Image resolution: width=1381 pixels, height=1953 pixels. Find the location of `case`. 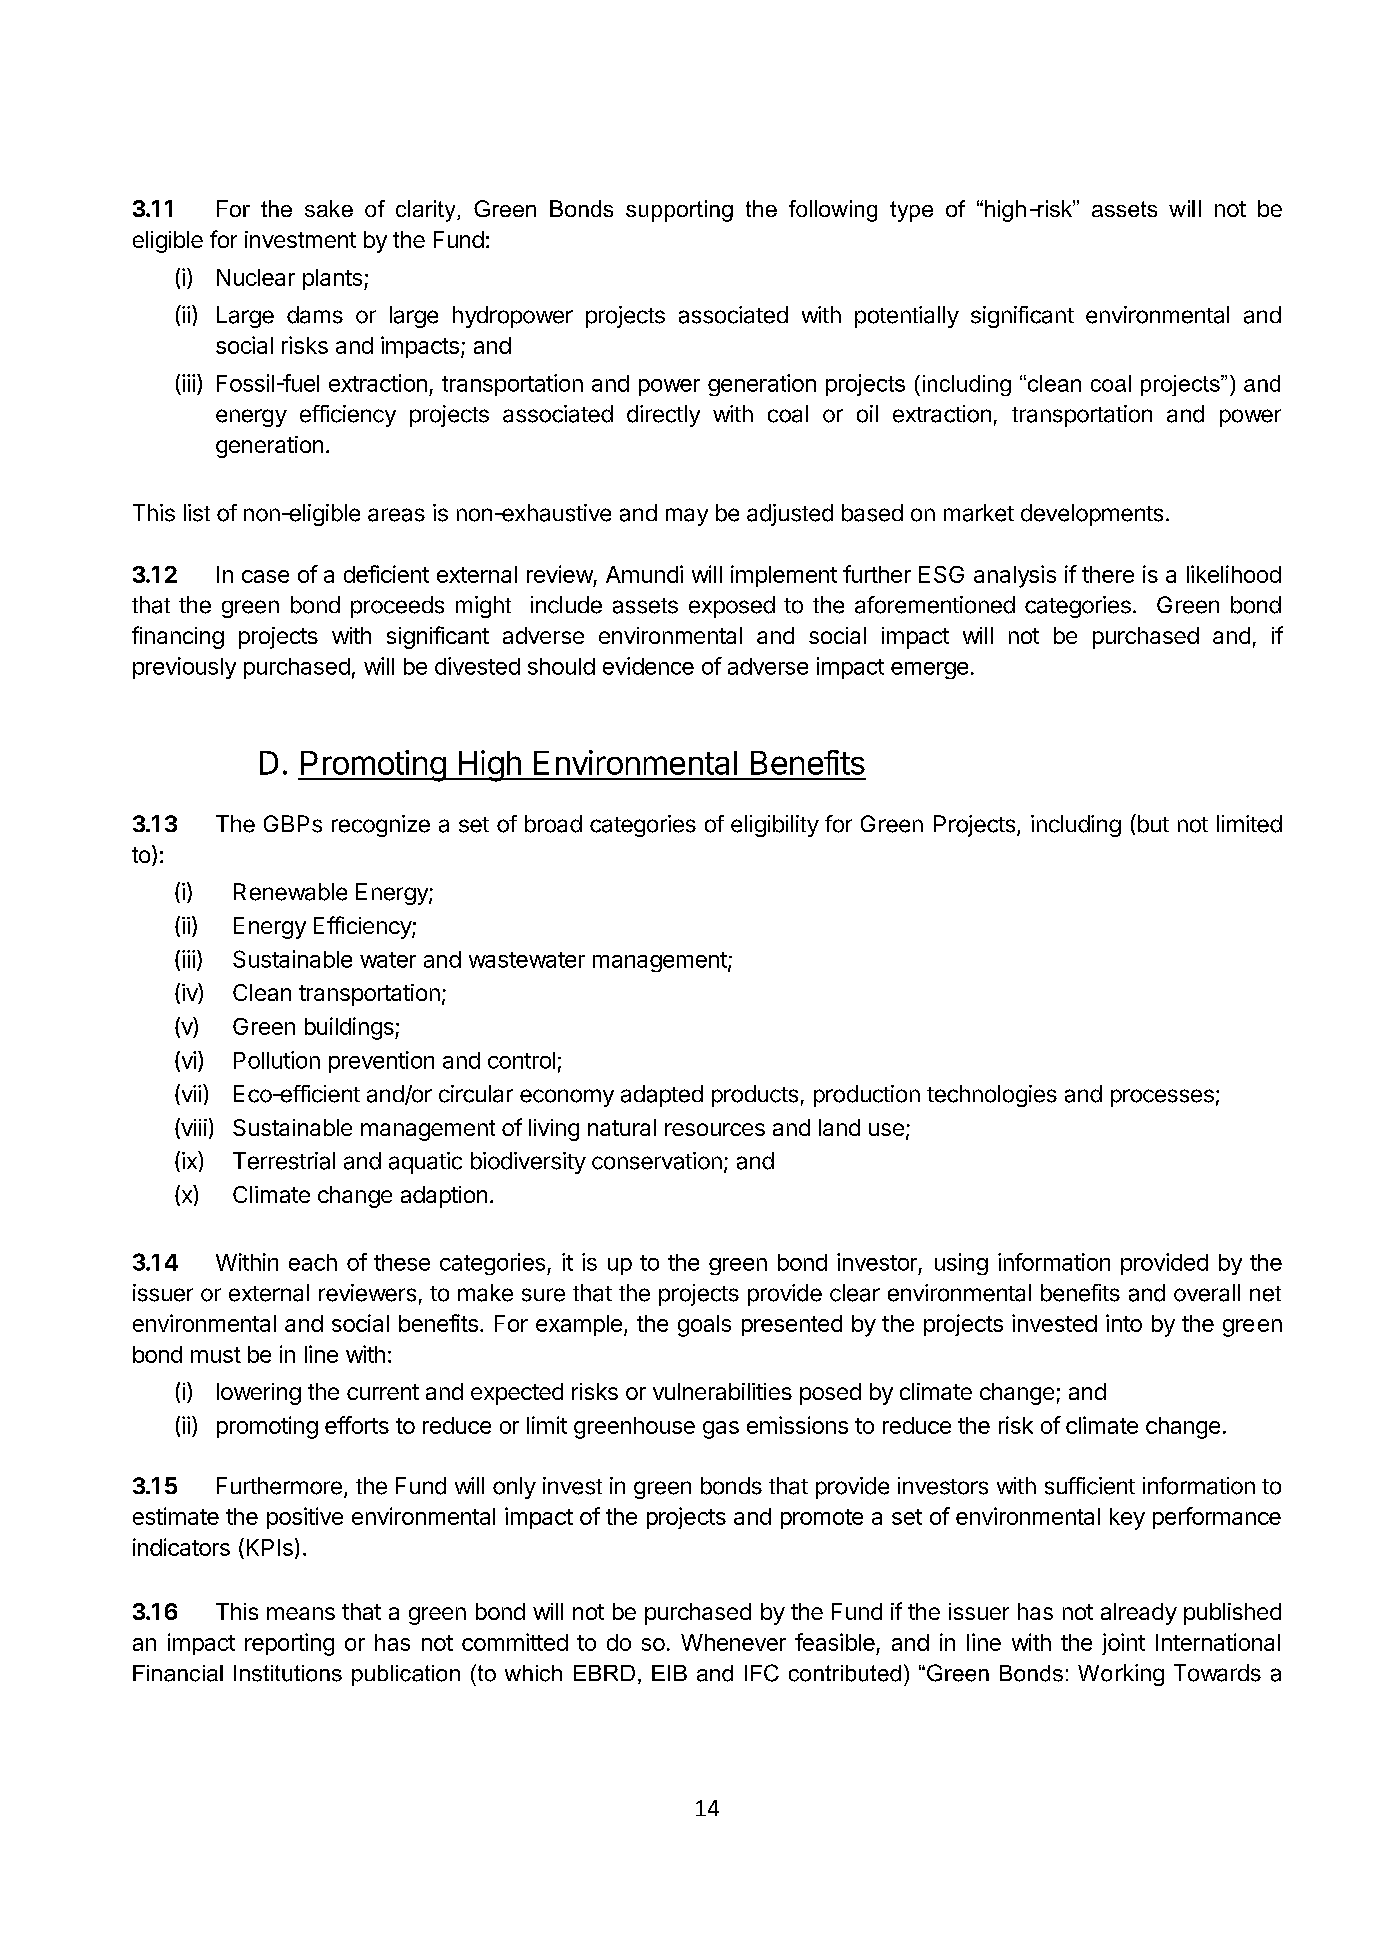

case is located at coordinates (265, 576).
